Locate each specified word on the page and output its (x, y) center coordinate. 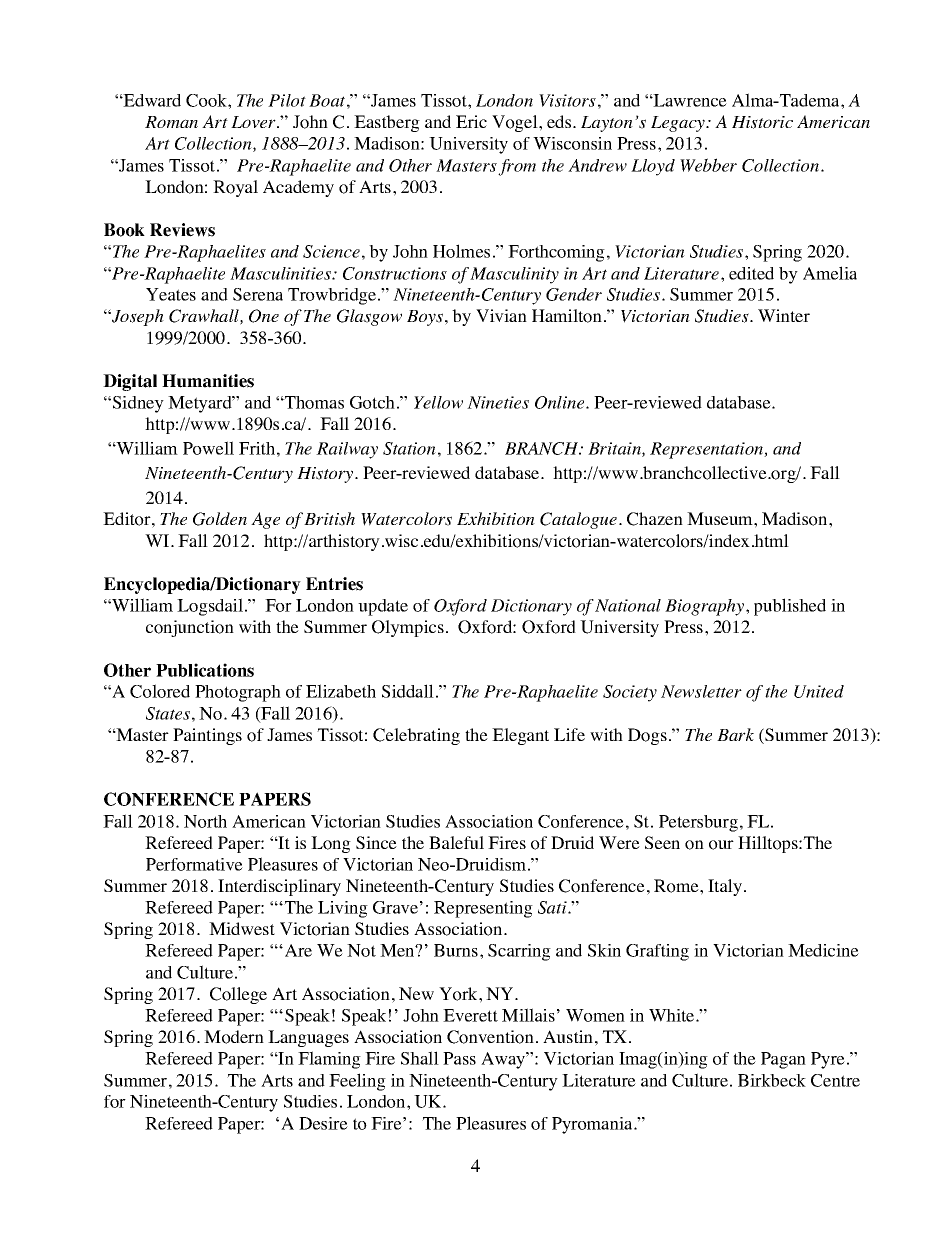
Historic (762, 122)
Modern (234, 1037)
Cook (207, 100)
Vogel (516, 123)
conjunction (190, 628)
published (790, 607)
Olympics (408, 628)
